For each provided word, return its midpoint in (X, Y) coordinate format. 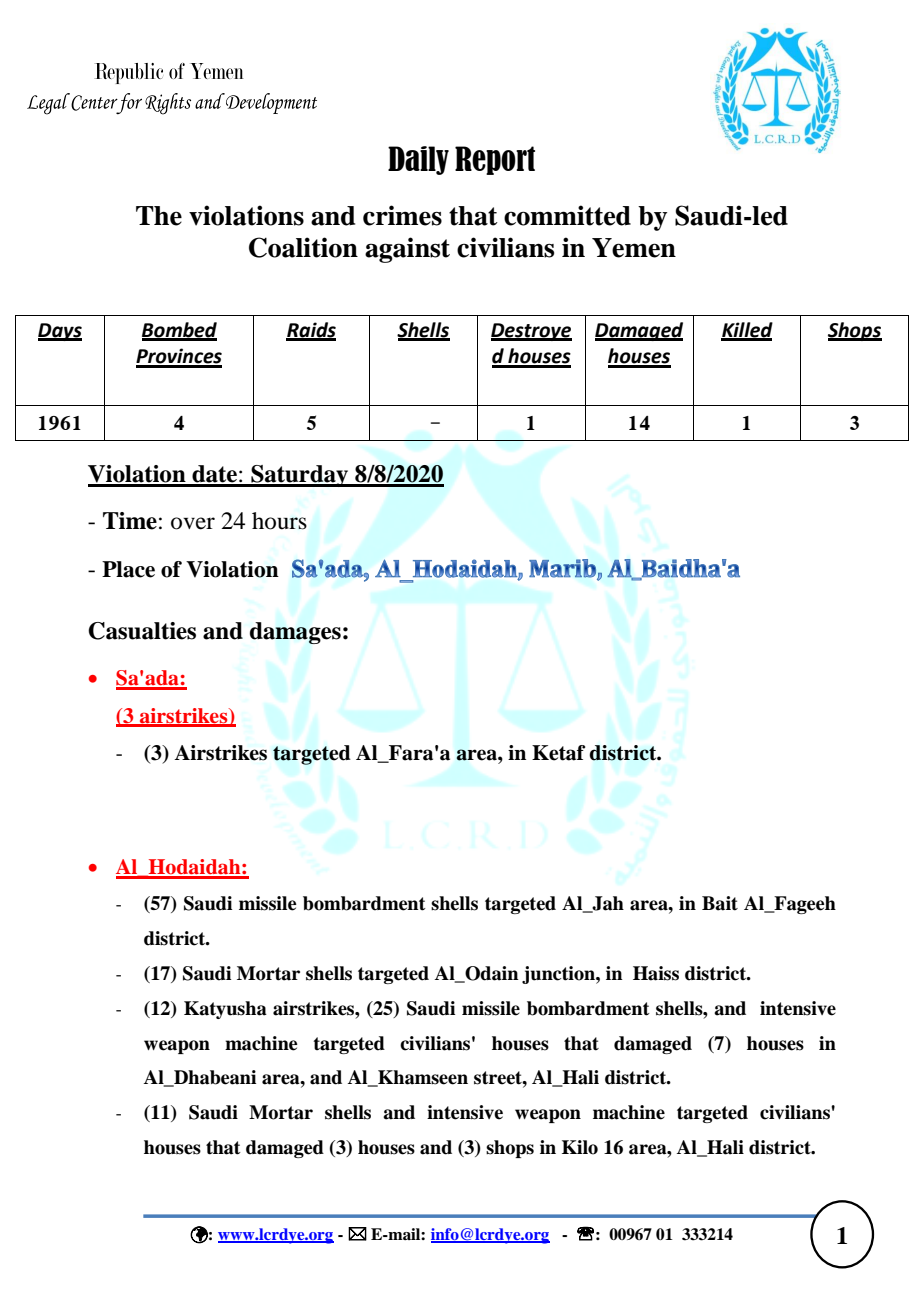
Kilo (580, 1147)
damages (295, 633)
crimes (402, 215)
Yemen (634, 248)
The (159, 216)
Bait (720, 903)
